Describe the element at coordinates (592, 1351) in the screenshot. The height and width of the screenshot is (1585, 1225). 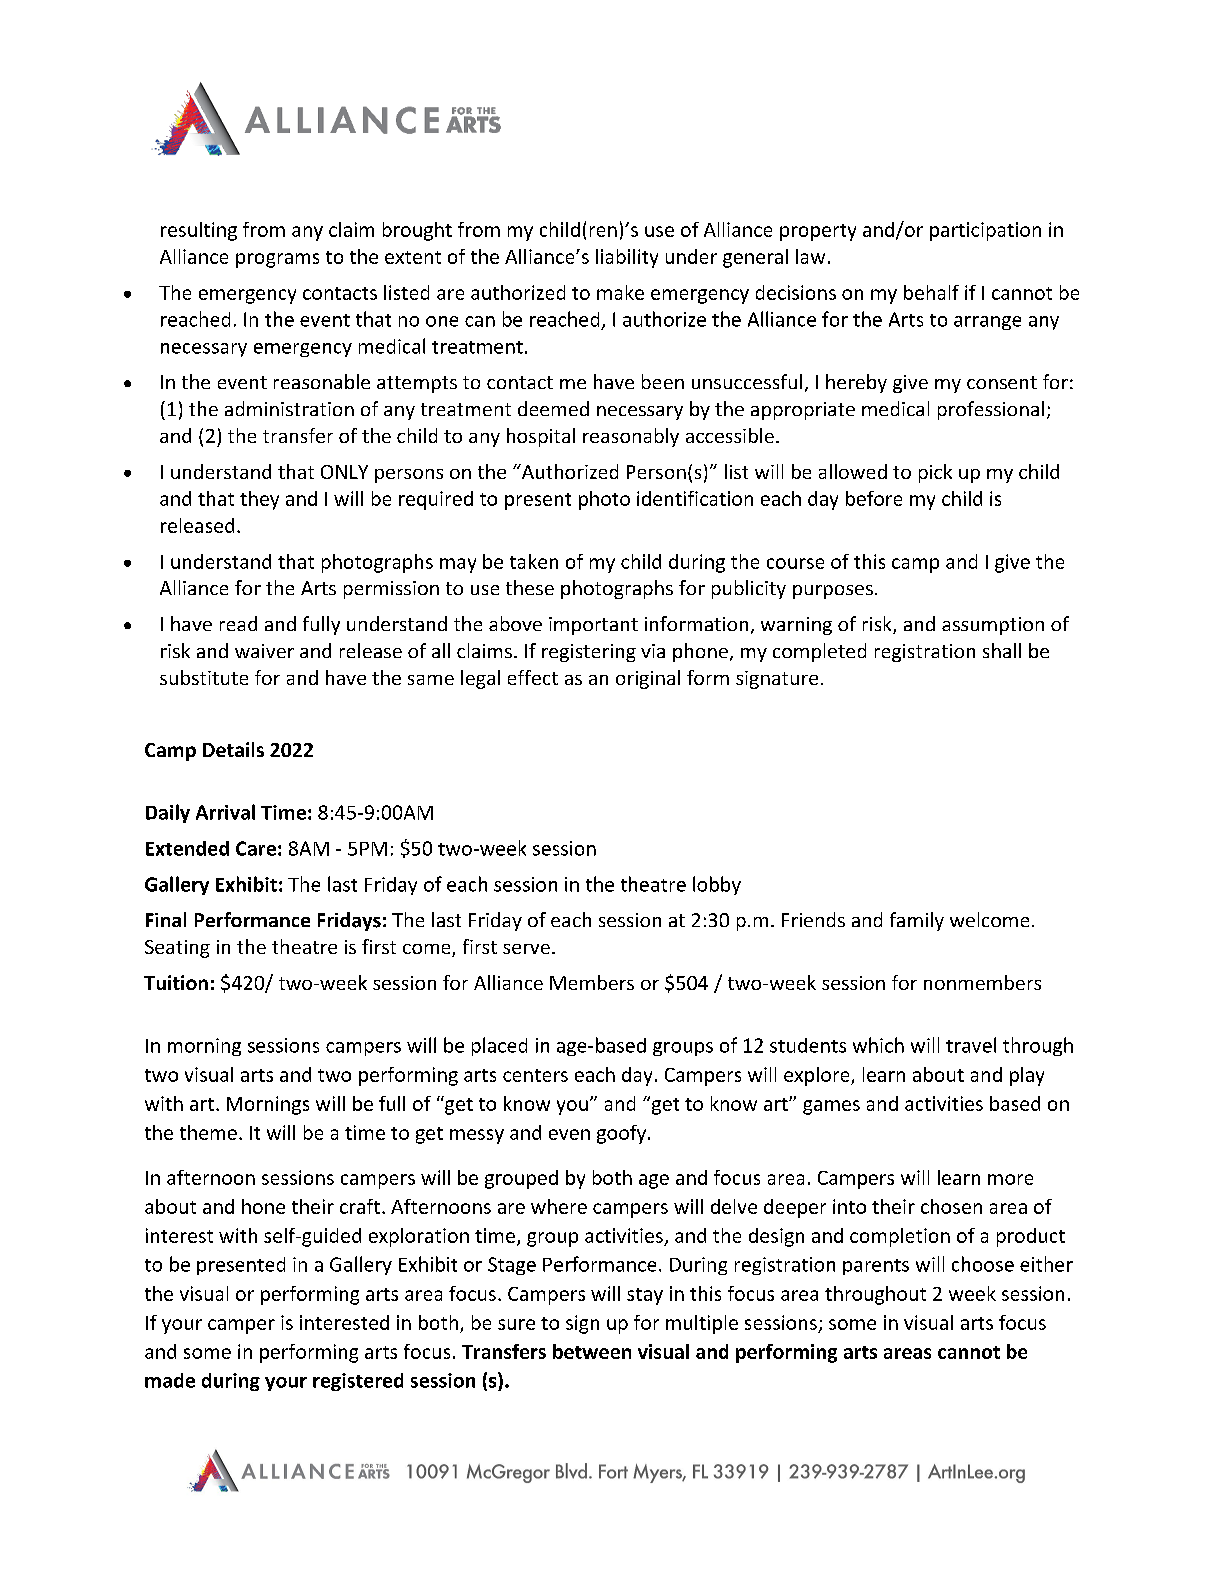
I see `between` at that location.
